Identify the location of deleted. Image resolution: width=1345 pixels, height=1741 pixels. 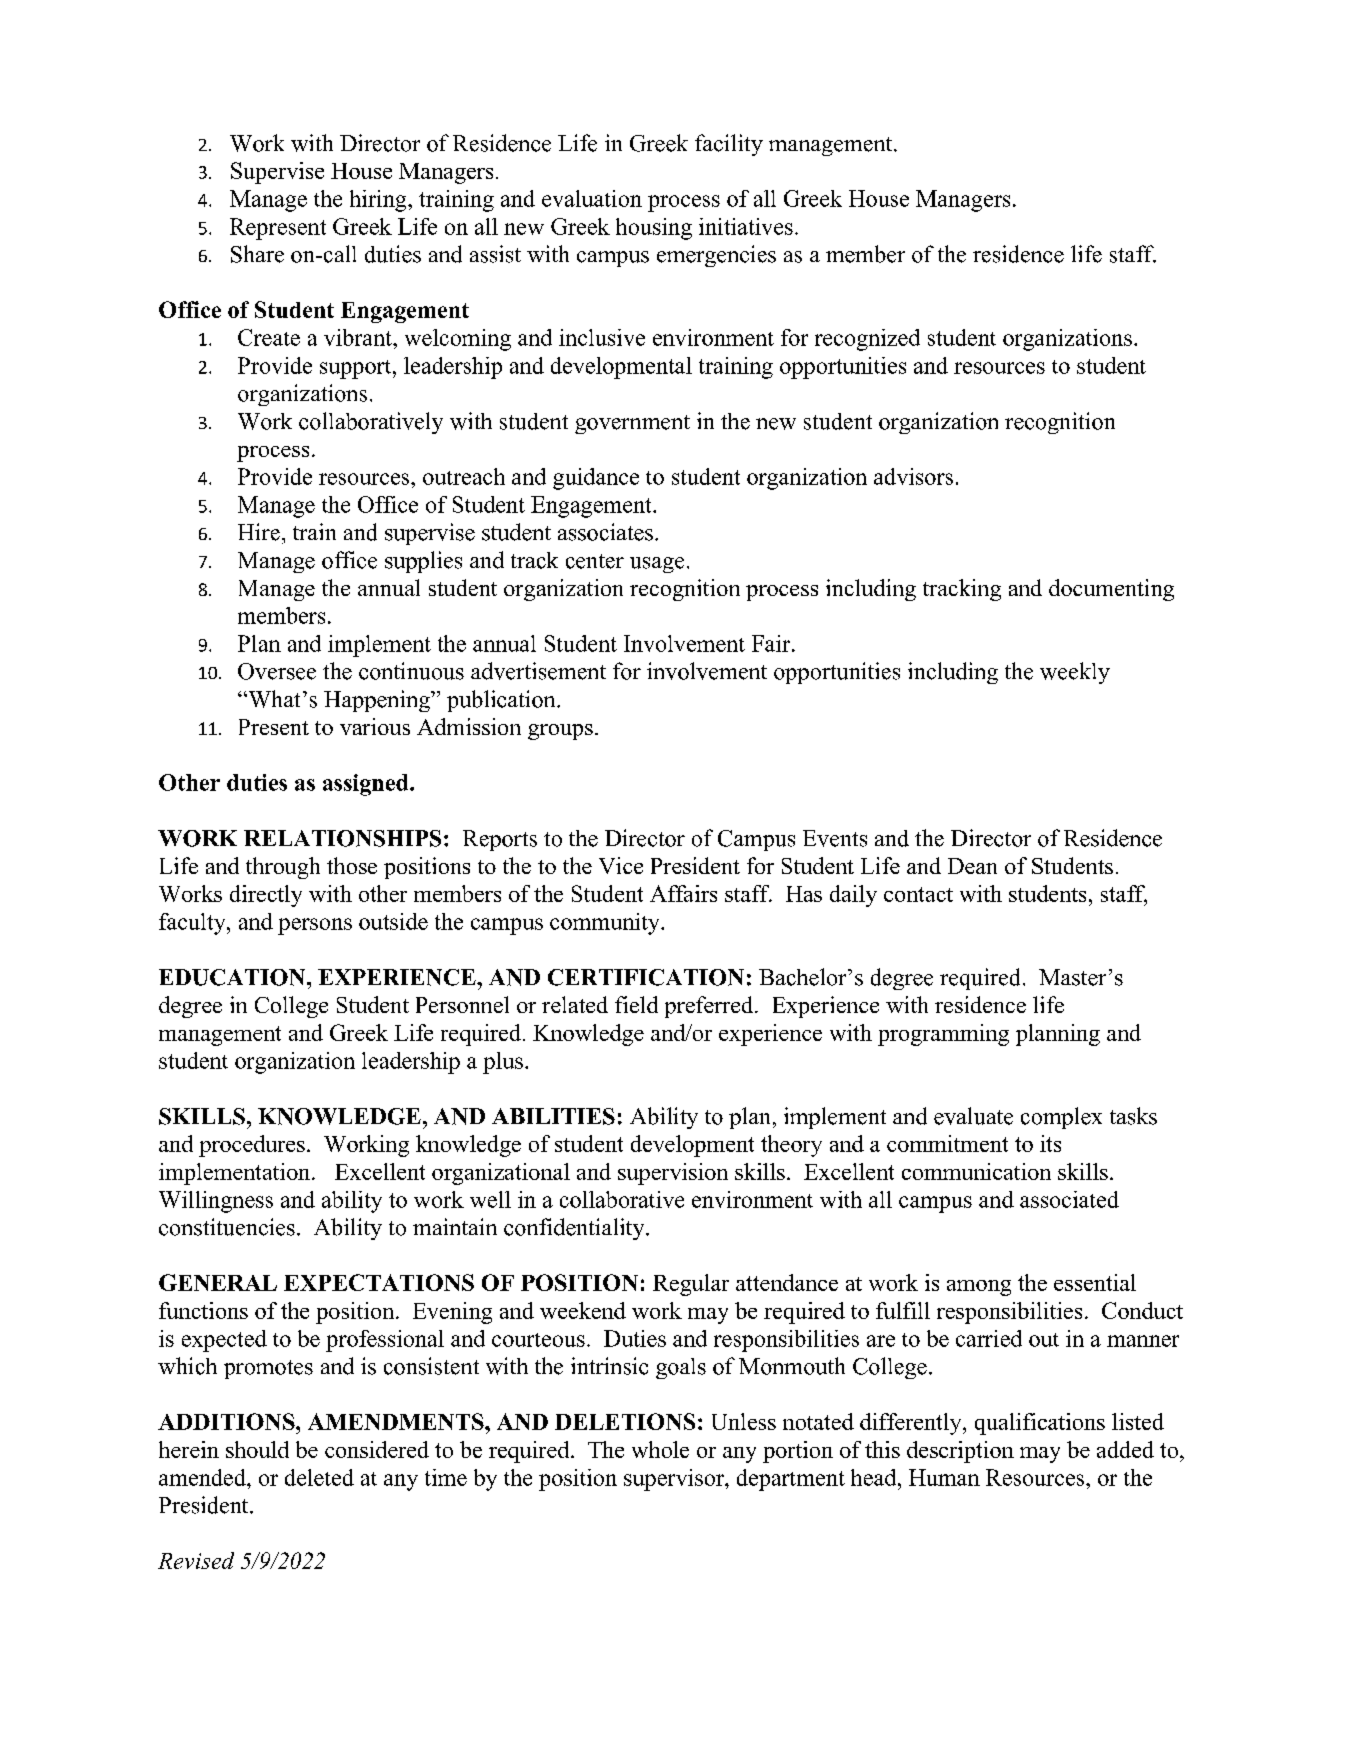
(319, 1477).
